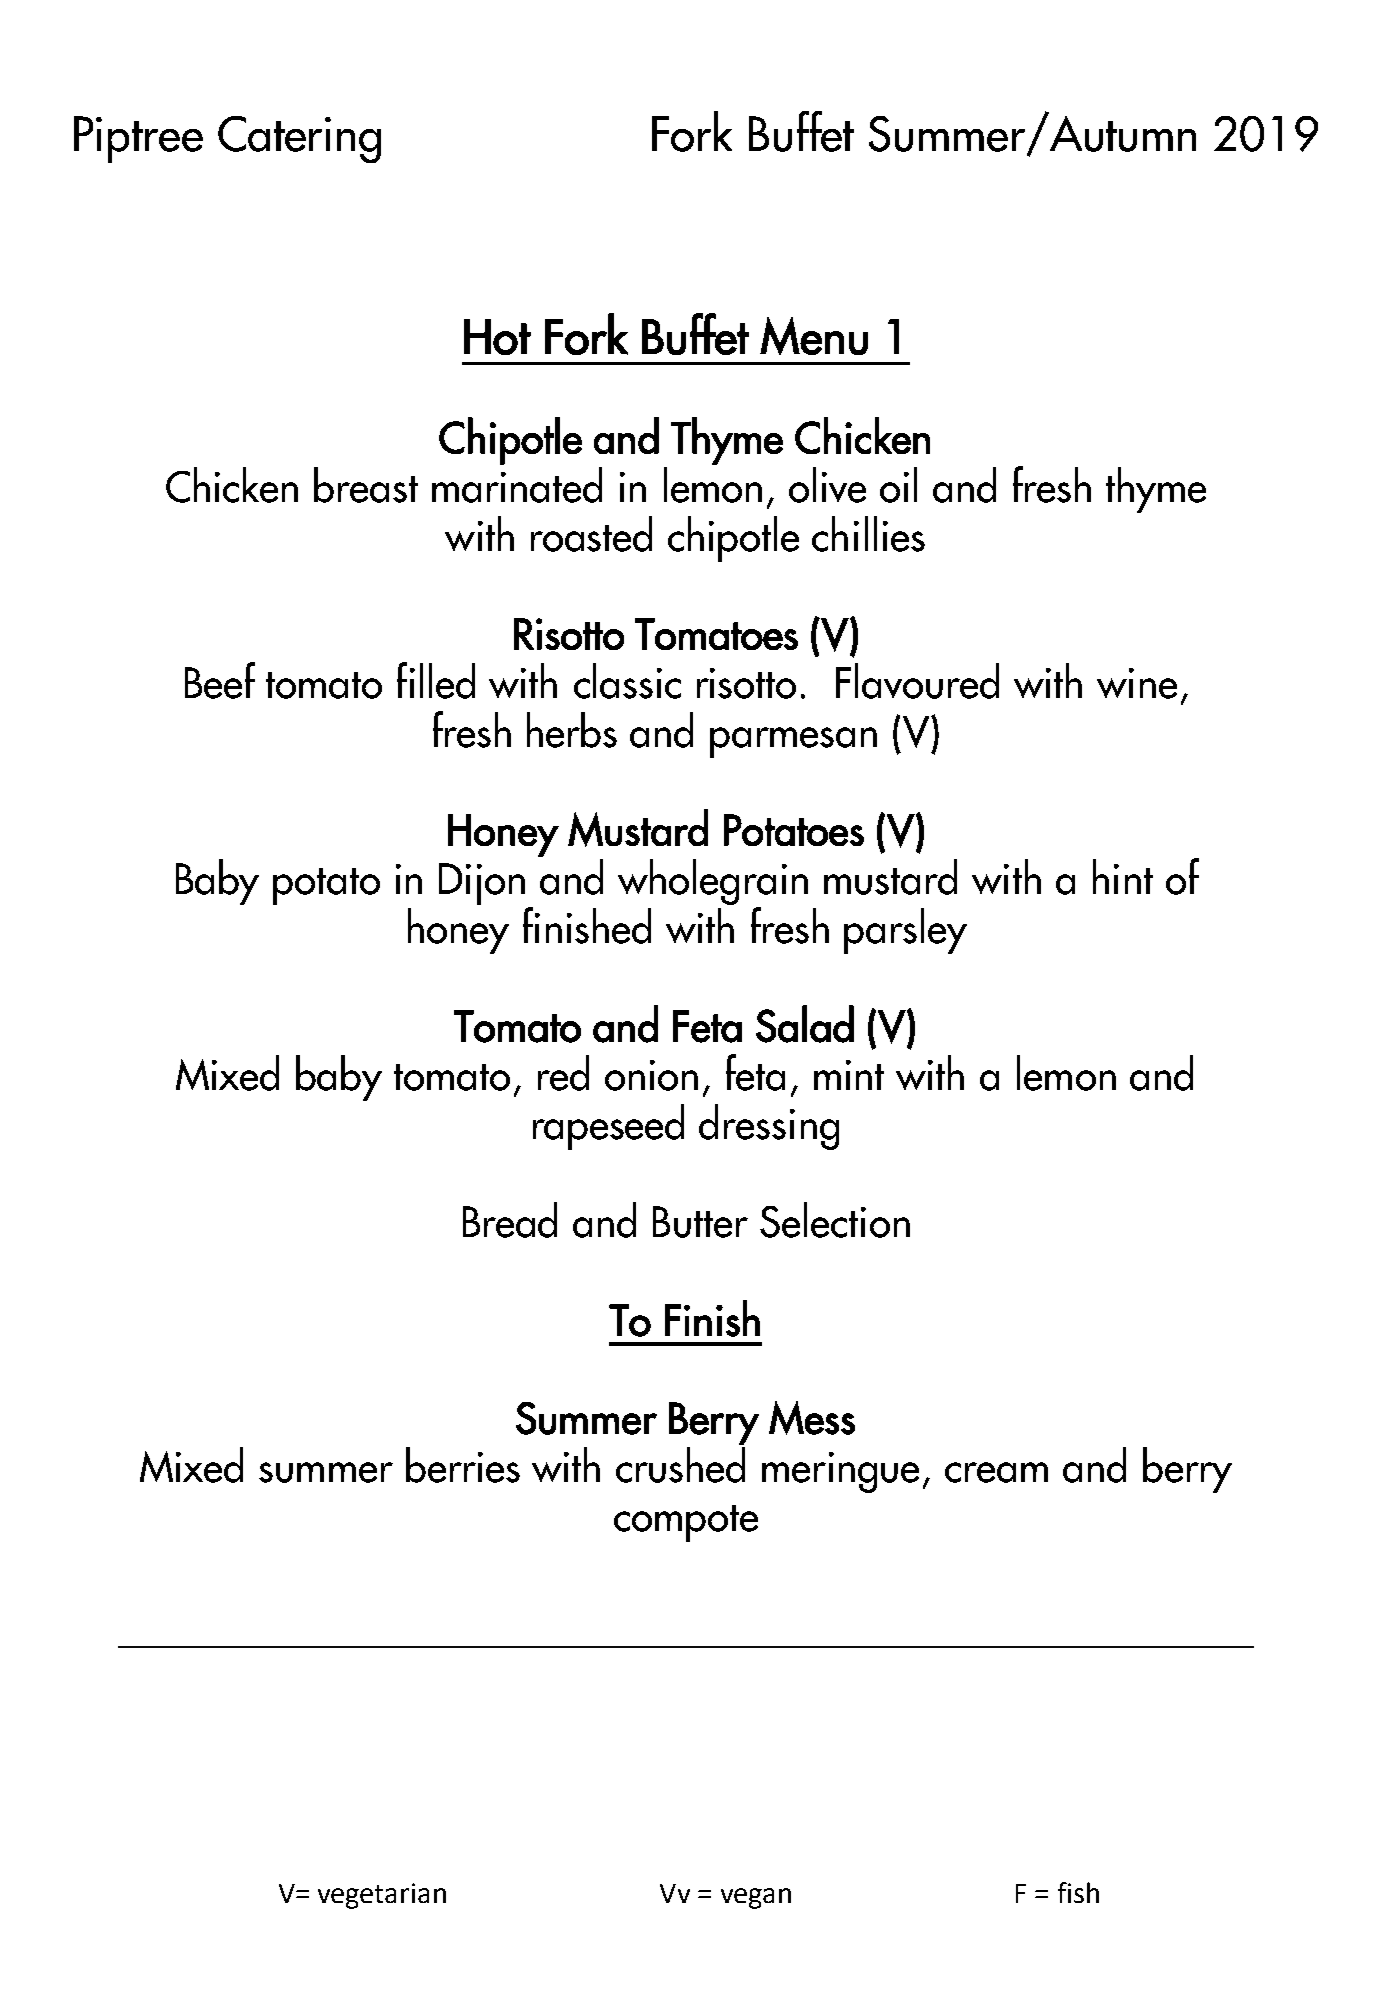 The height and width of the screenshot is (1991, 1379). I want to click on vegetarian, so click(382, 1896).
